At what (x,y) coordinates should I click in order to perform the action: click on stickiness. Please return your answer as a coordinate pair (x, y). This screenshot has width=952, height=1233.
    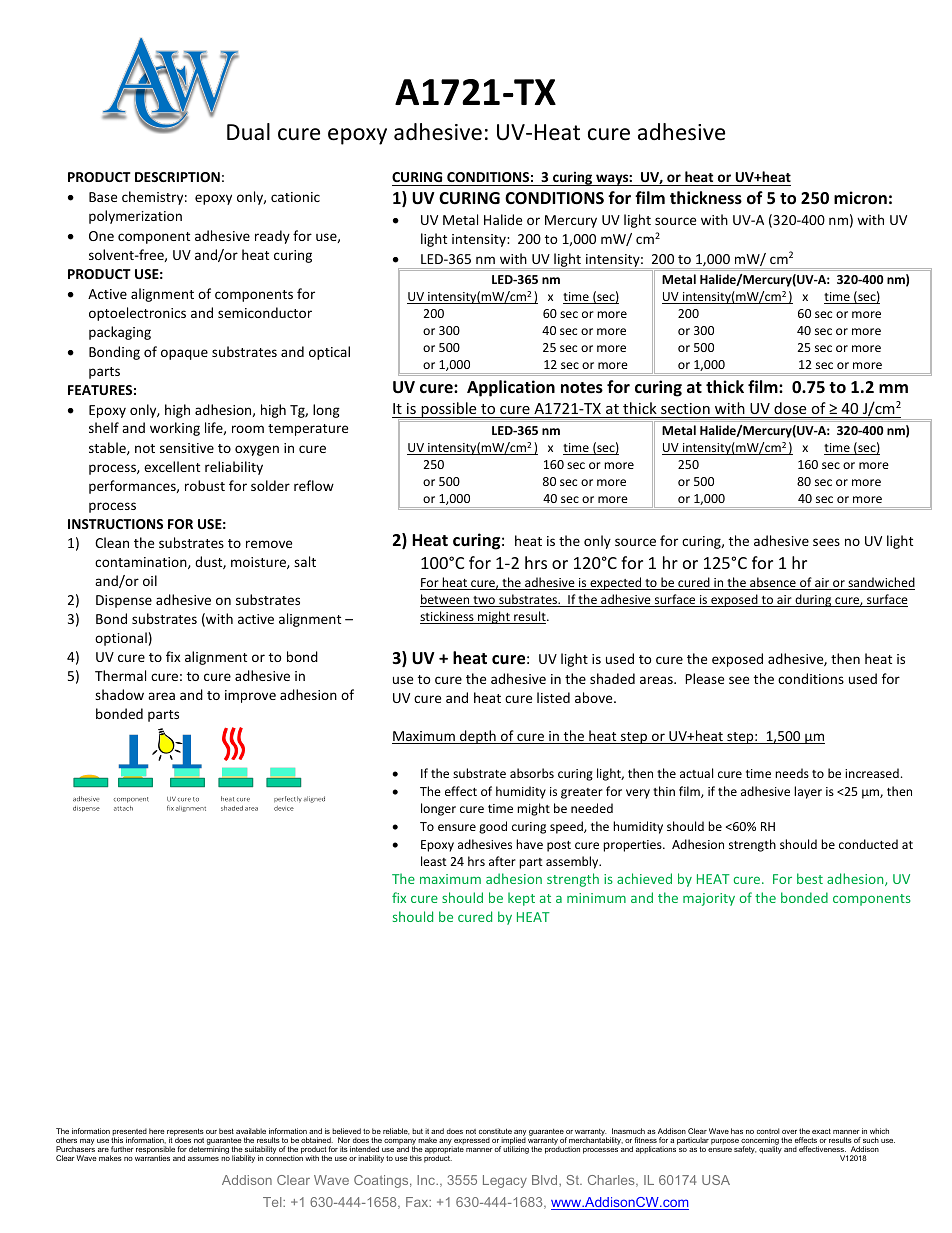
    Looking at the image, I should click on (448, 617).
